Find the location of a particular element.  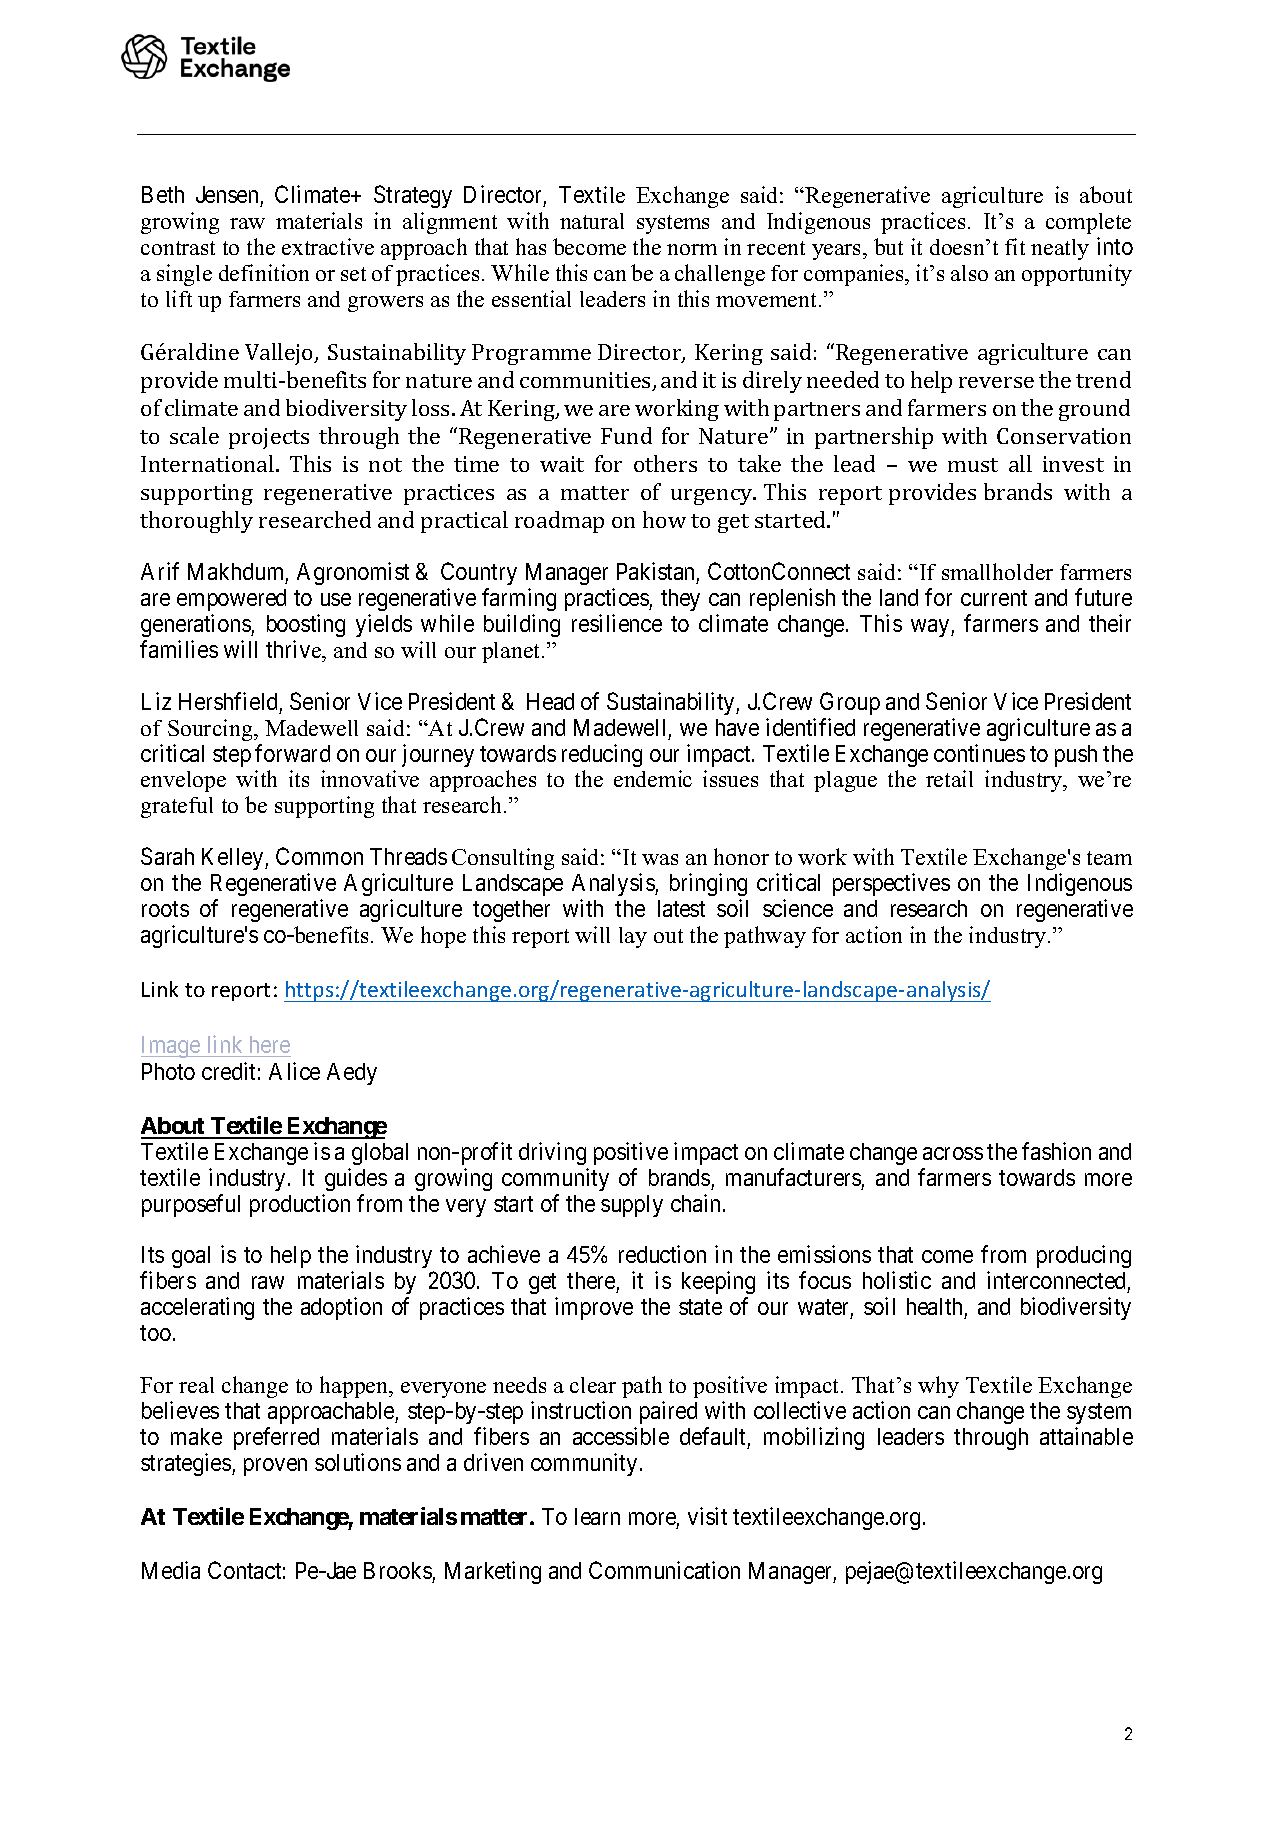

natural is located at coordinates (592, 221).
